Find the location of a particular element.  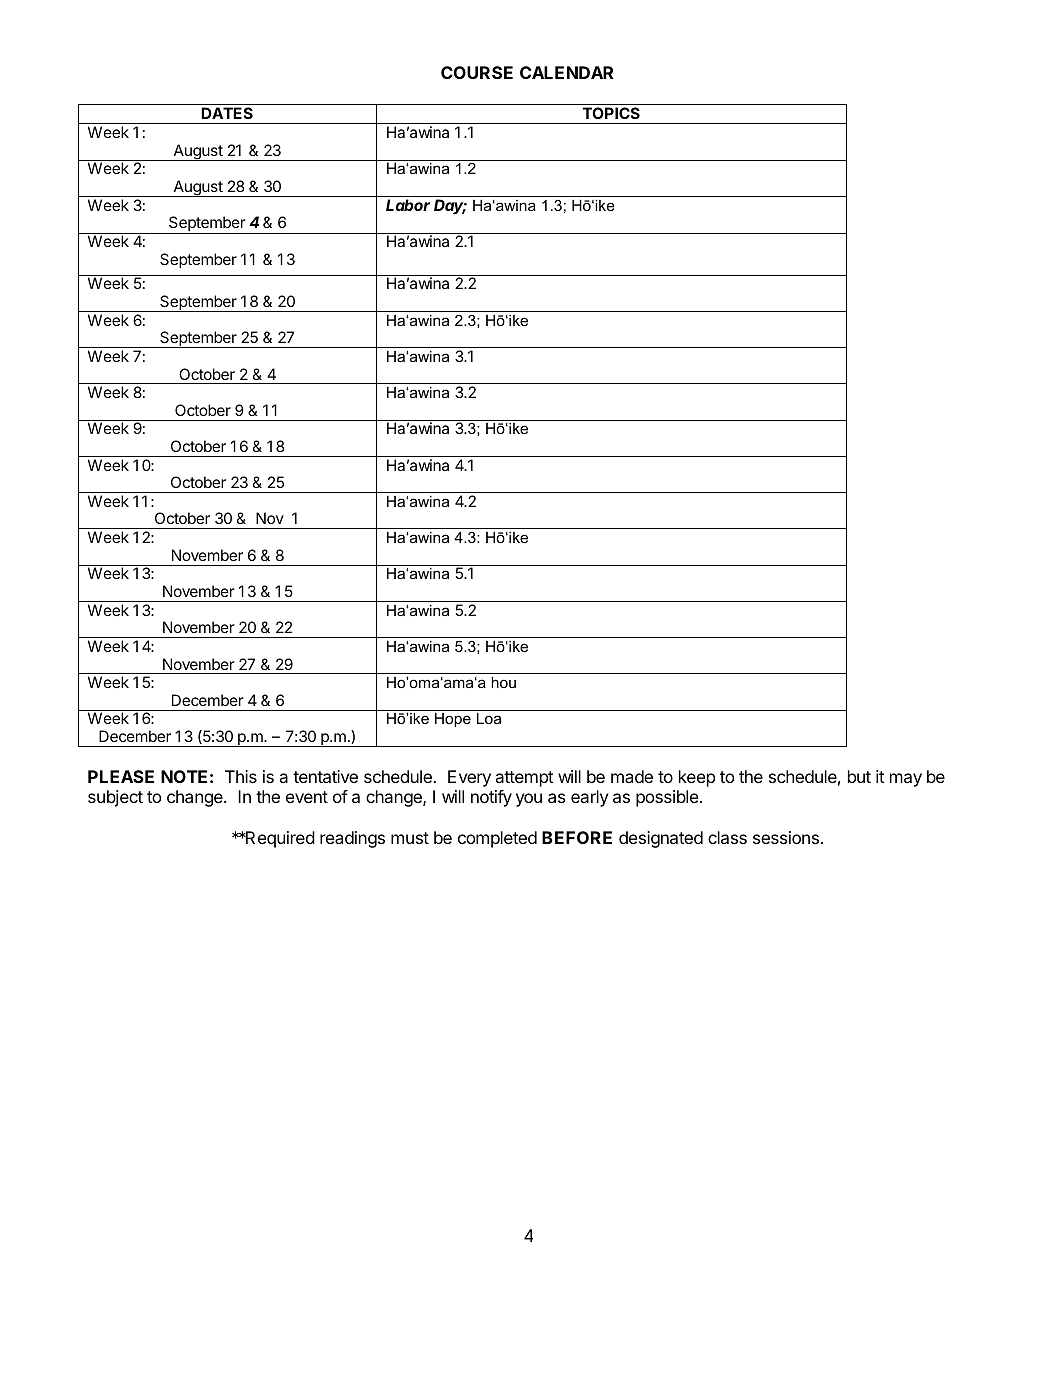

sessions is located at coordinates (786, 837).
